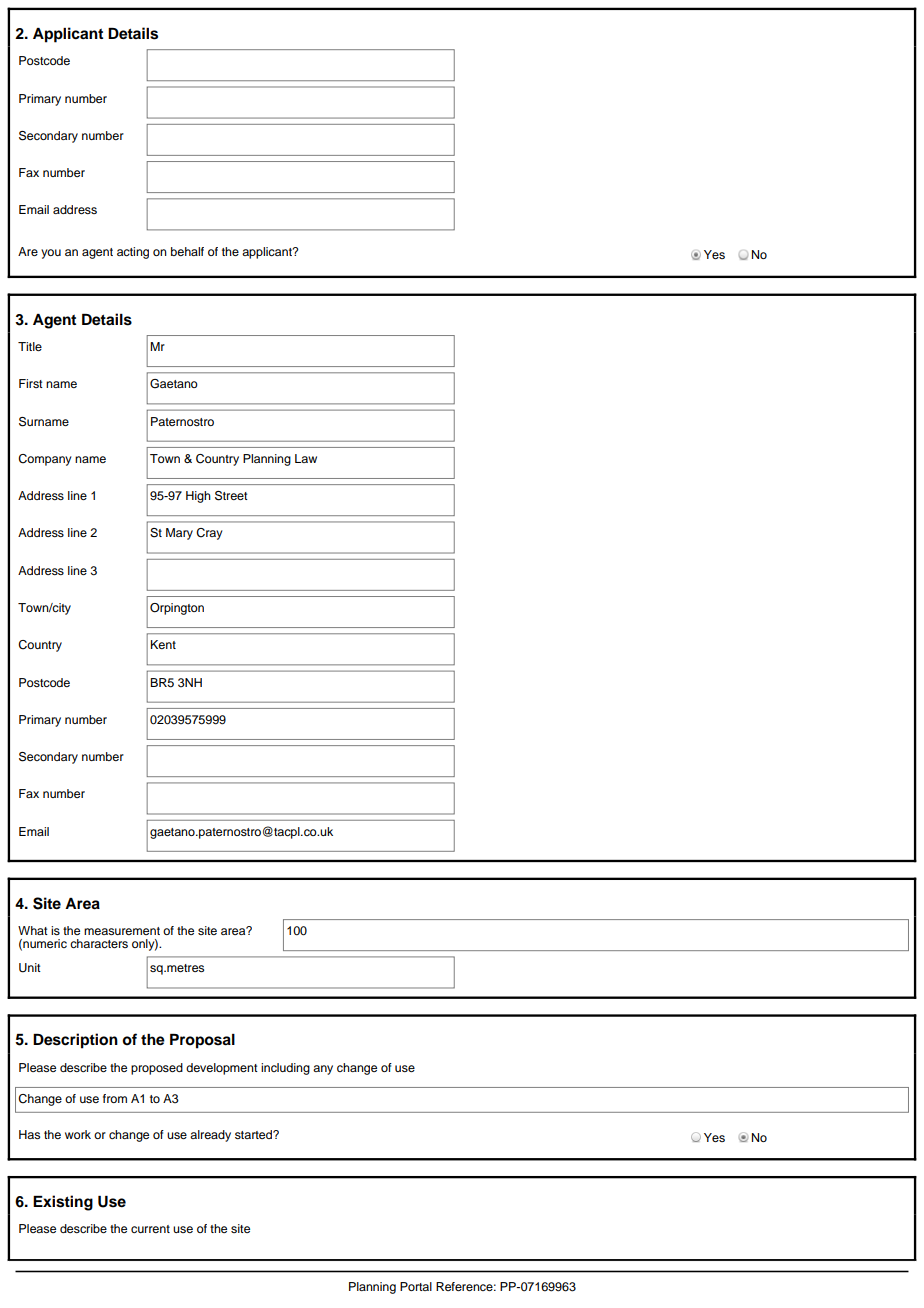 This document has width=924, height=1308. Describe the element at coordinates (63, 1203) in the document. I see `Existing` at that location.
